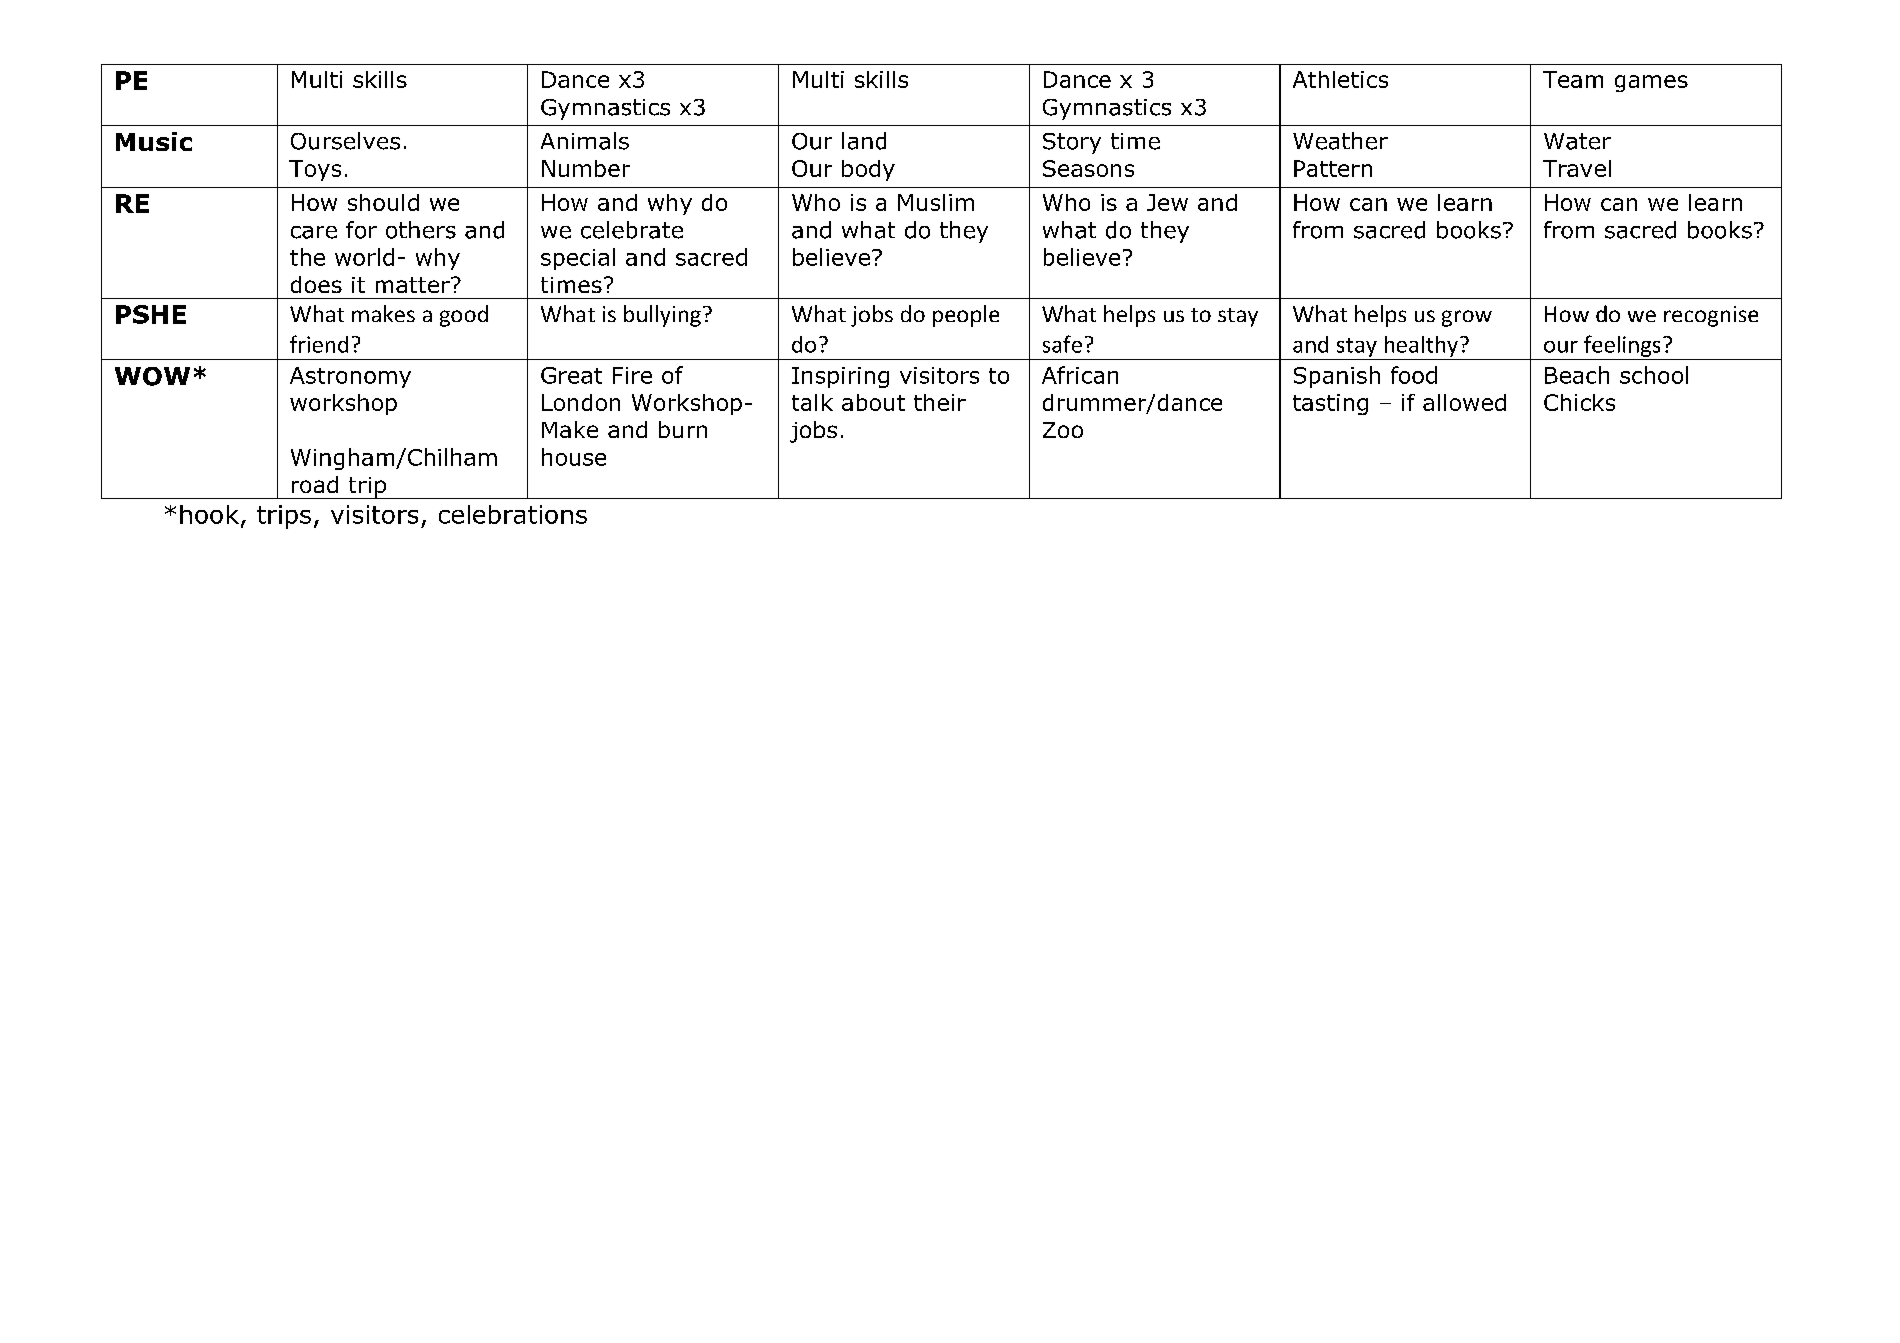 The height and width of the page is (1343, 1900). I want to click on Chicks, so click(1579, 402).
